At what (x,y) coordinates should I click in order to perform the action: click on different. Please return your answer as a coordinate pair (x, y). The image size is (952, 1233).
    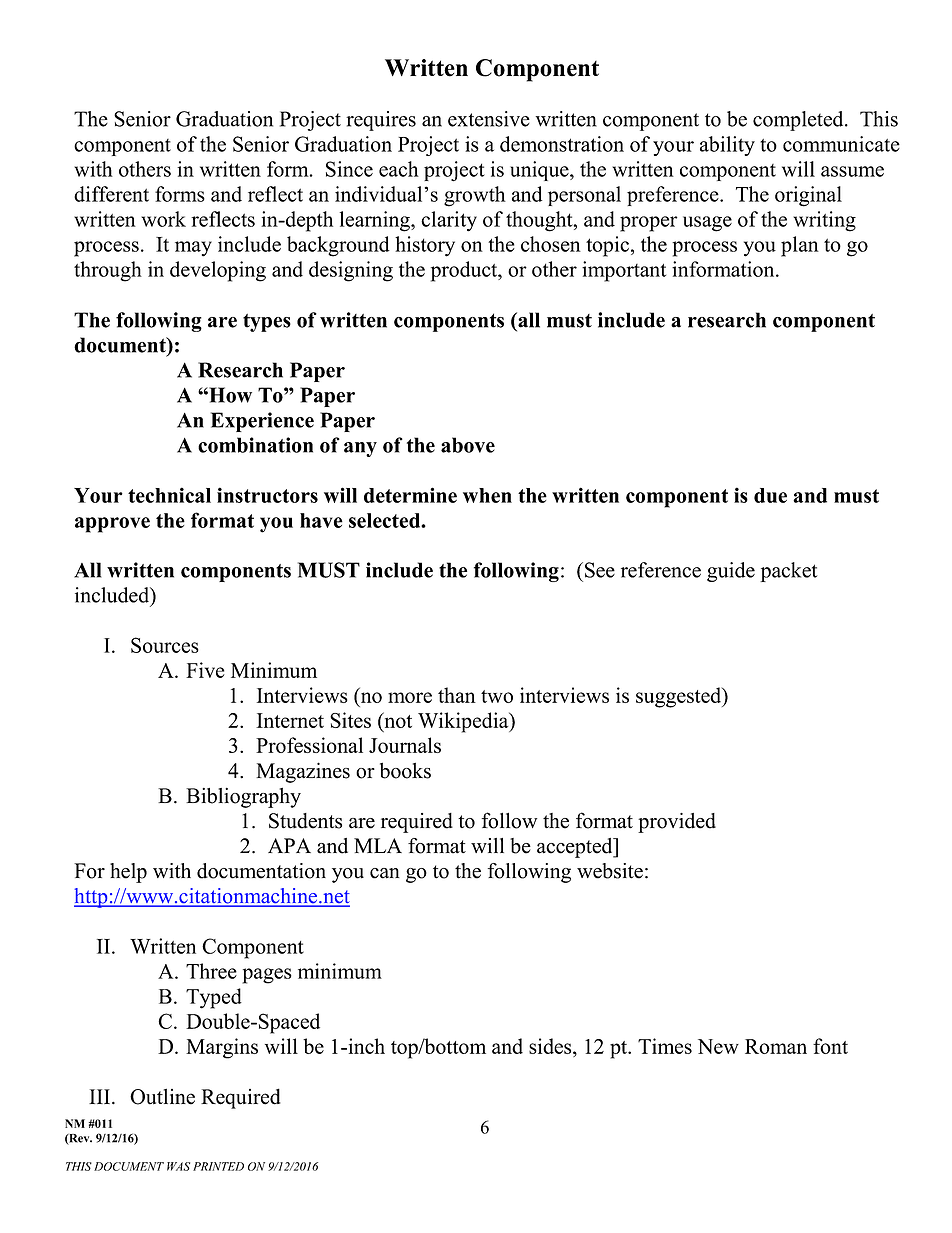
    Looking at the image, I should click on (111, 194).
